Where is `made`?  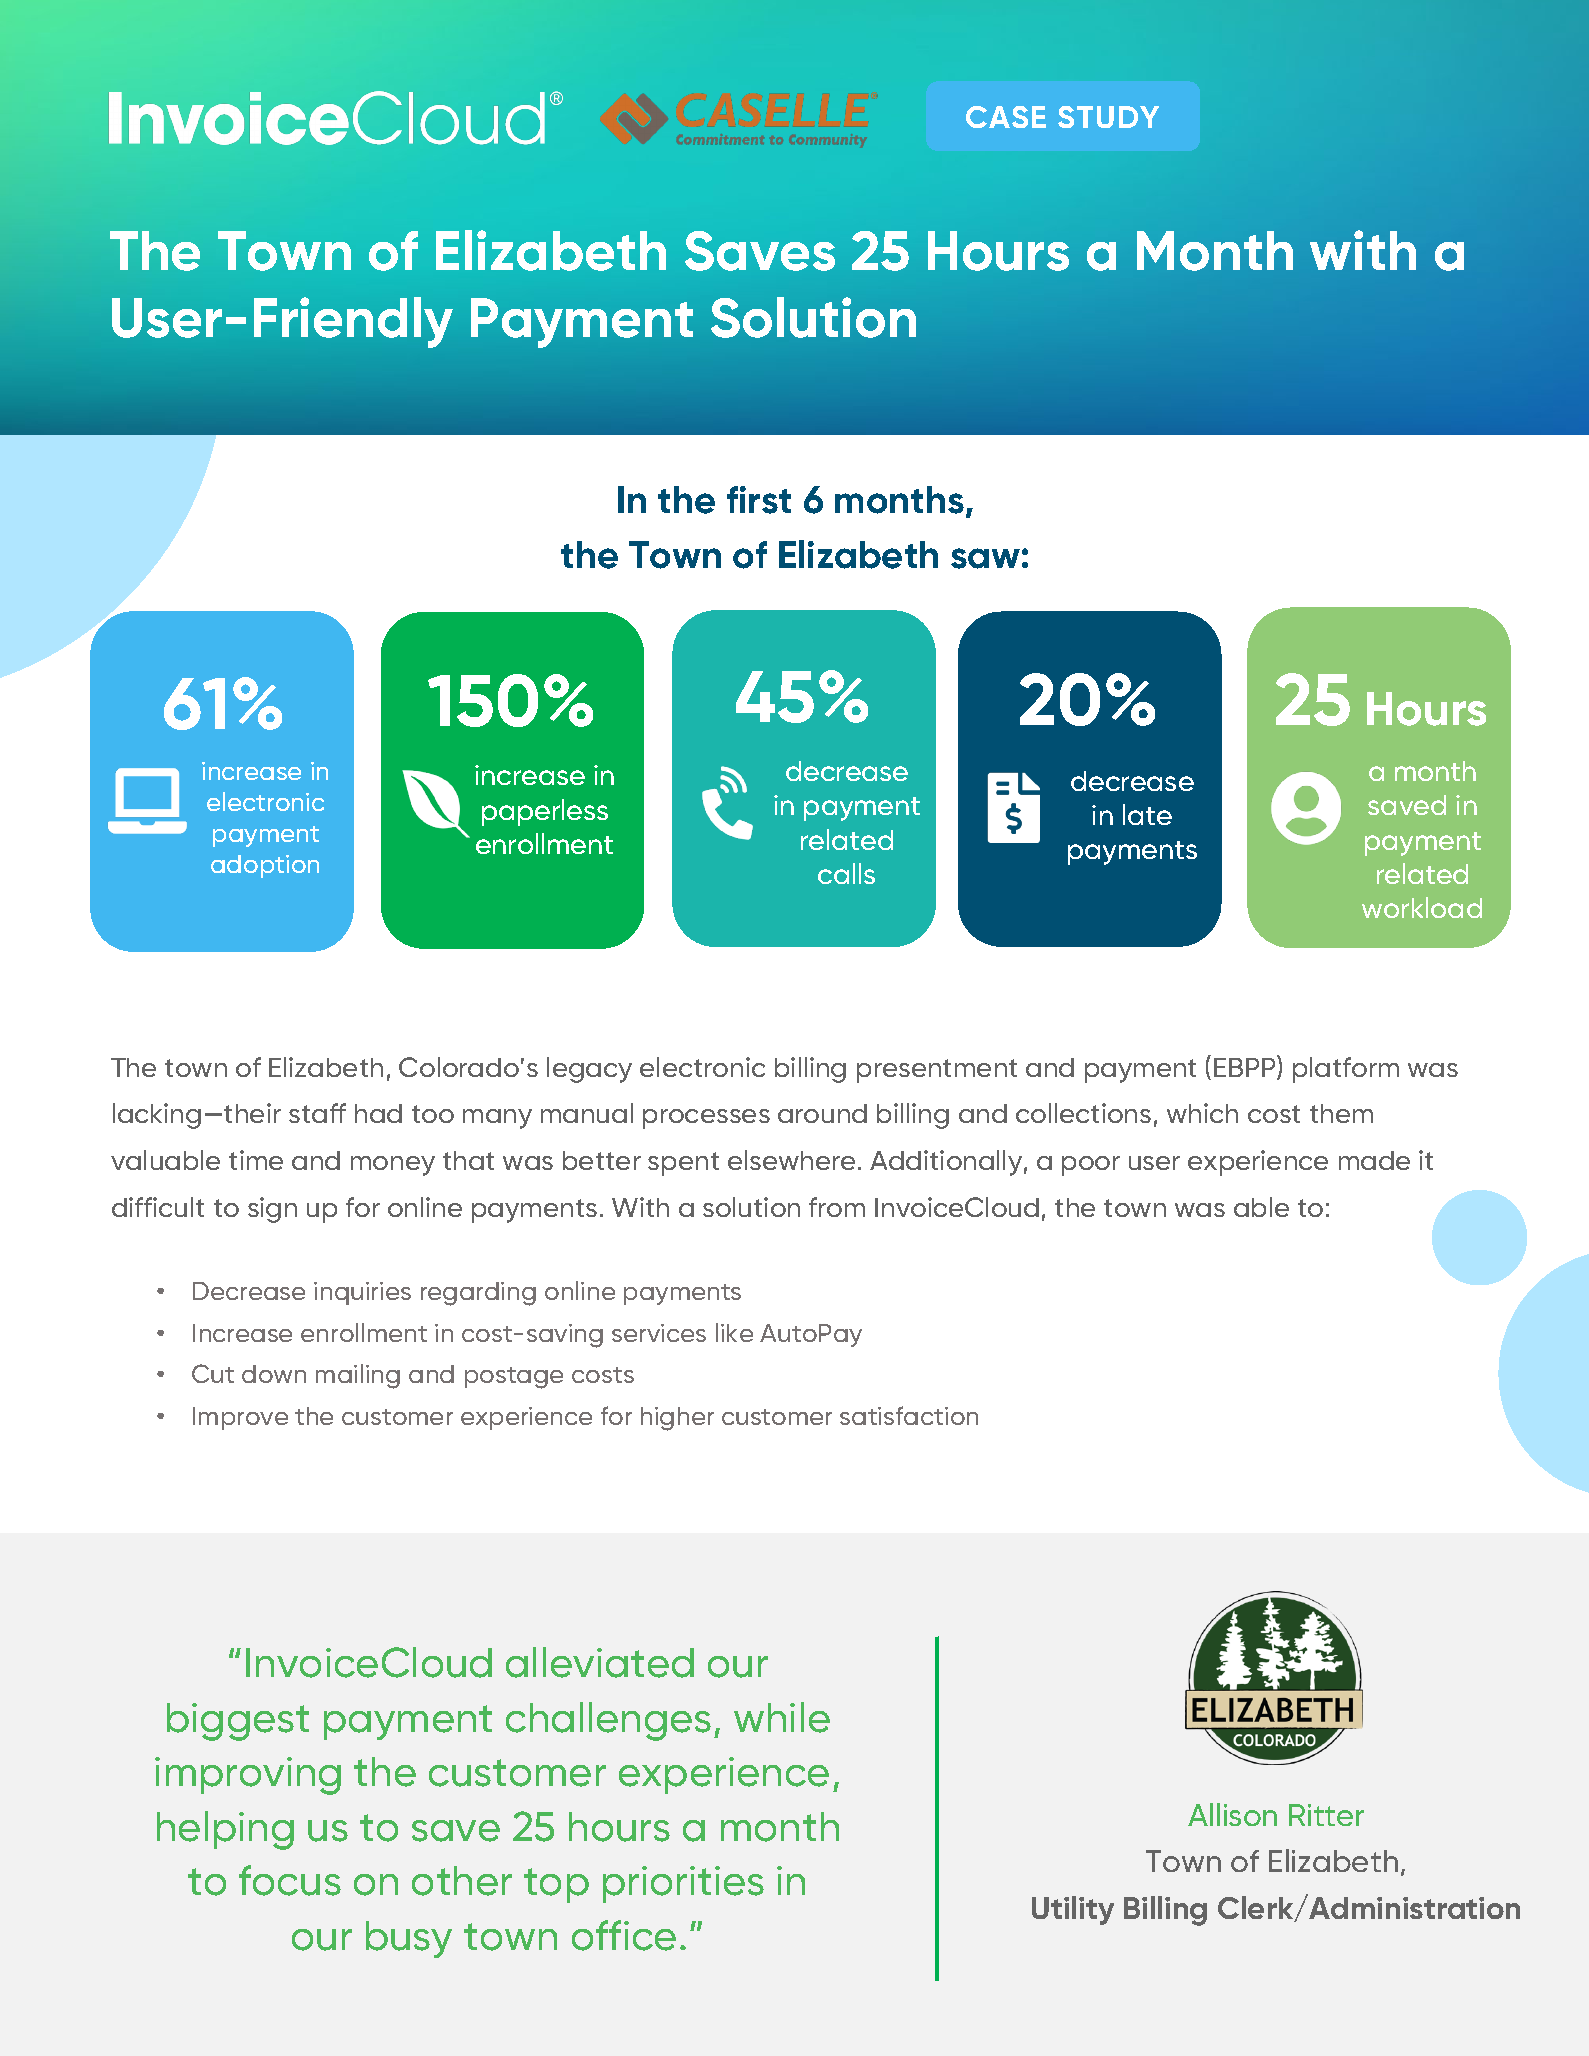 made is located at coordinates (1374, 1160).
